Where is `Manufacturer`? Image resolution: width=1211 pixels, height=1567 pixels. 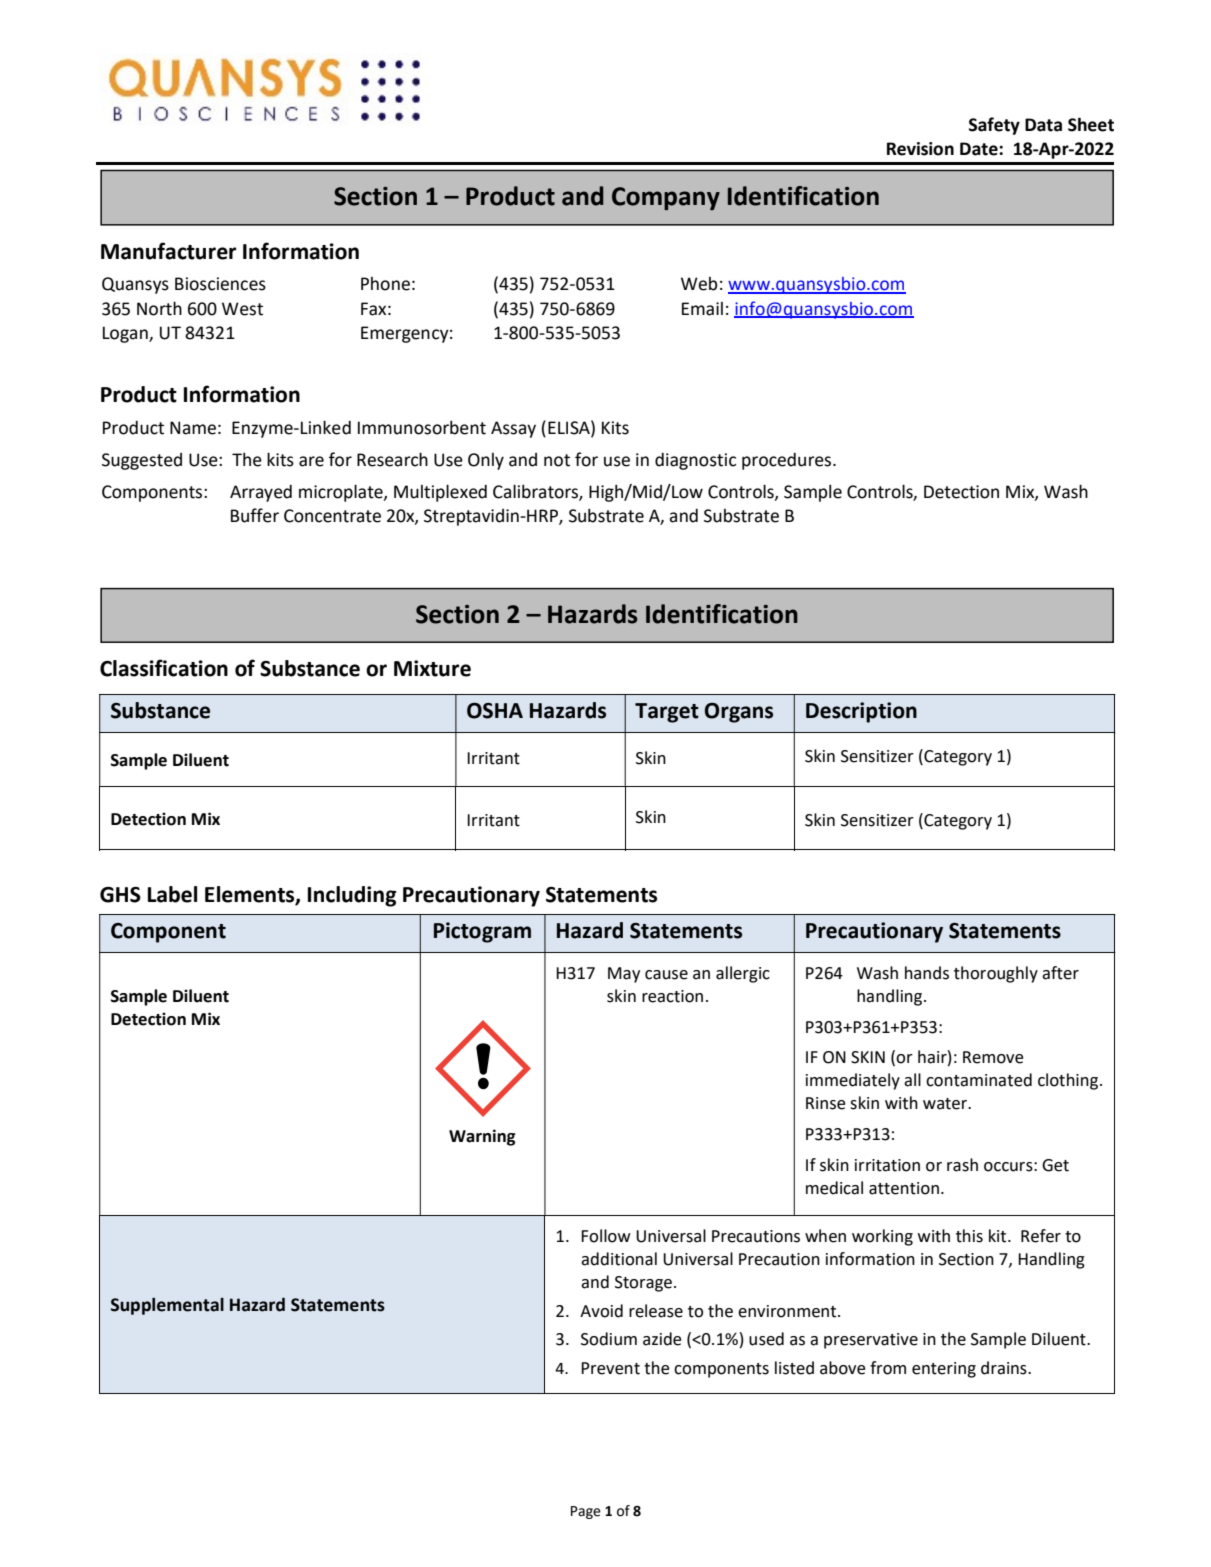 Manufacturer is located at coordinates (169, 251).
